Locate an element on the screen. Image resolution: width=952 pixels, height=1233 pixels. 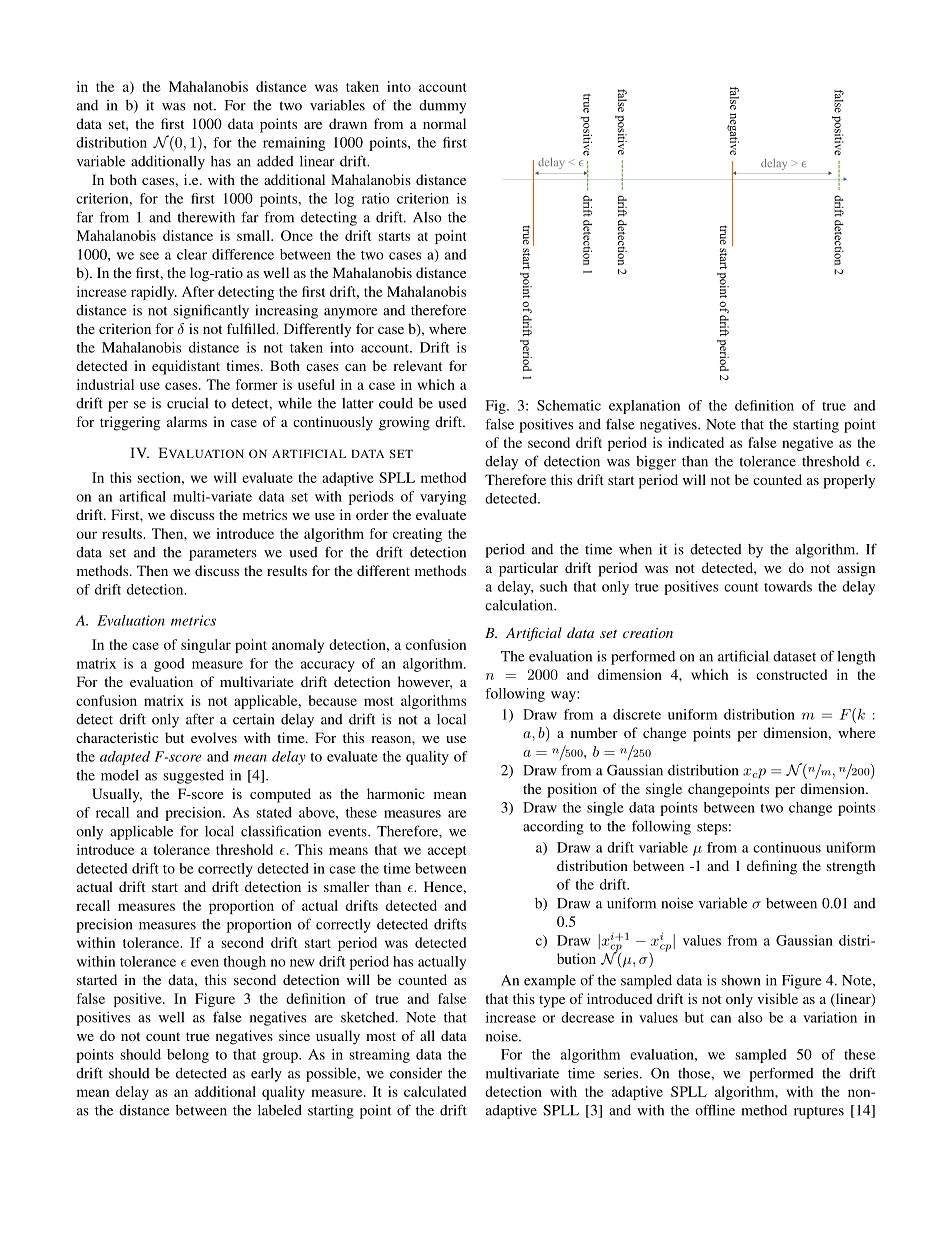
varying is located at coordinates (443, 498).
